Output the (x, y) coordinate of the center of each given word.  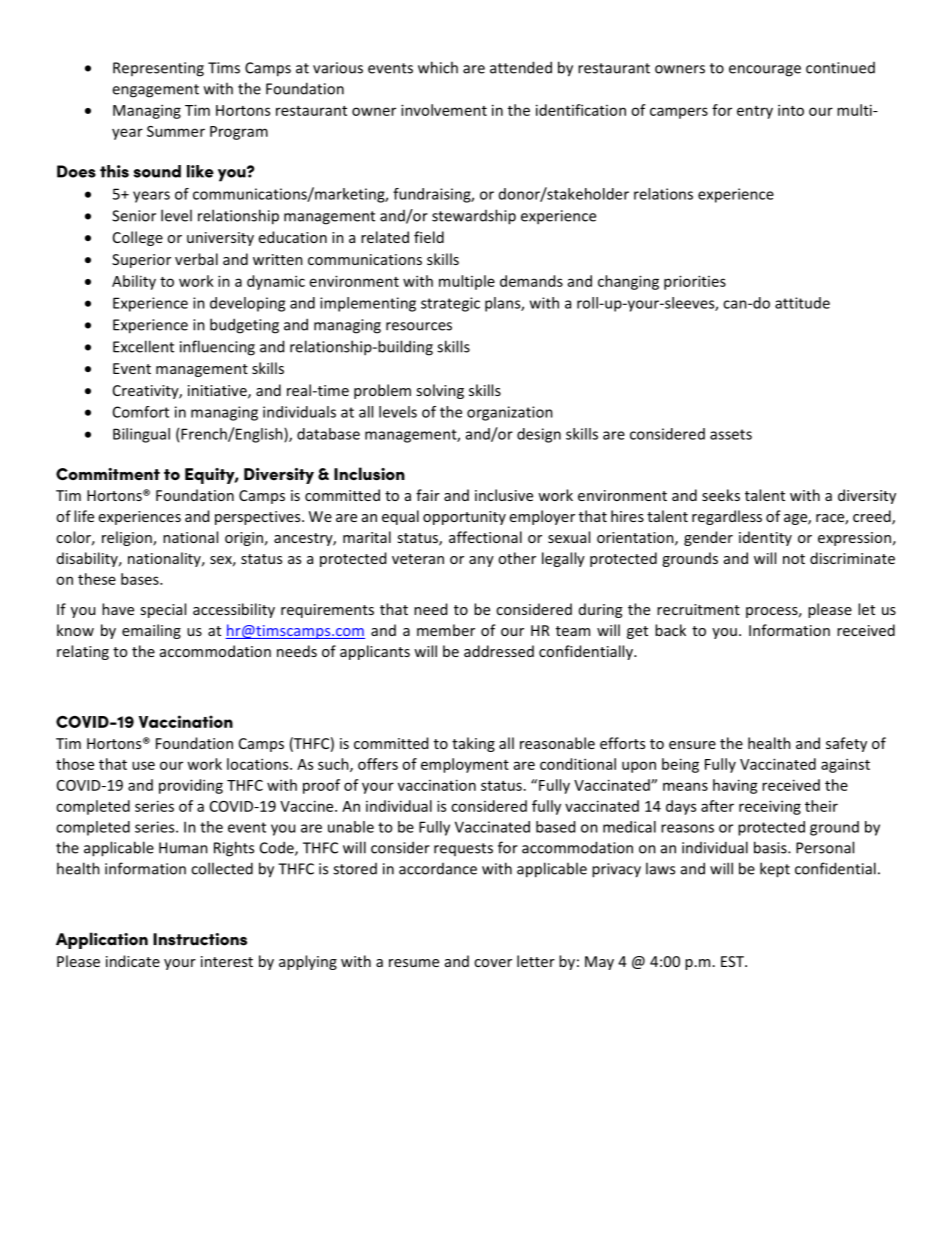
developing (247, 304)
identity (765, 538)
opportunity (464, 518)
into (791, 110)
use (143, 765)
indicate (133, 961)
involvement (444, 110)
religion (128, 538)
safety (846, 744)
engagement (155, 91)
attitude (802, 303)
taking (473, 744)
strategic (450, 304)
